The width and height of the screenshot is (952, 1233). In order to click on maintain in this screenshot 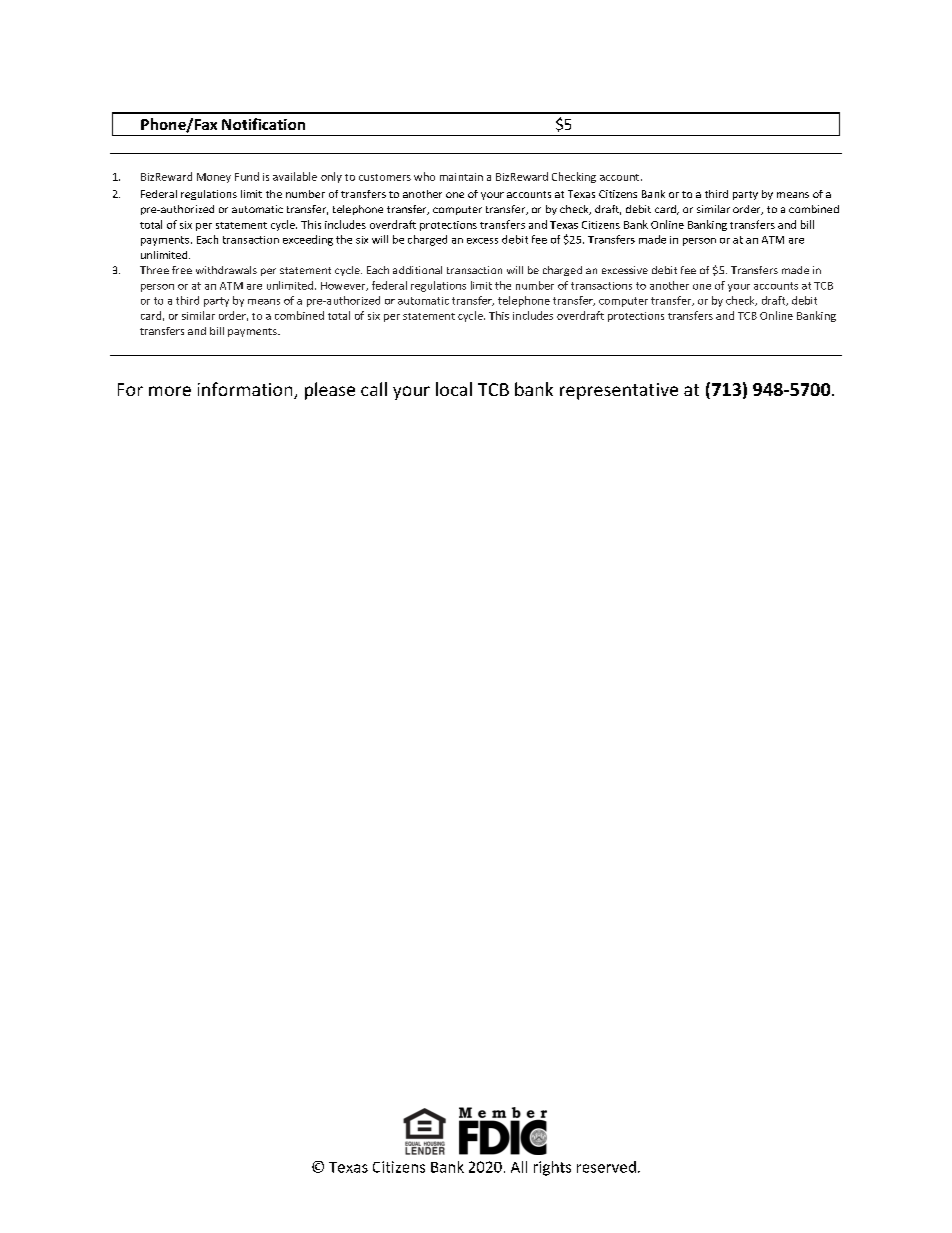, I will do `click(461, 177)`.
